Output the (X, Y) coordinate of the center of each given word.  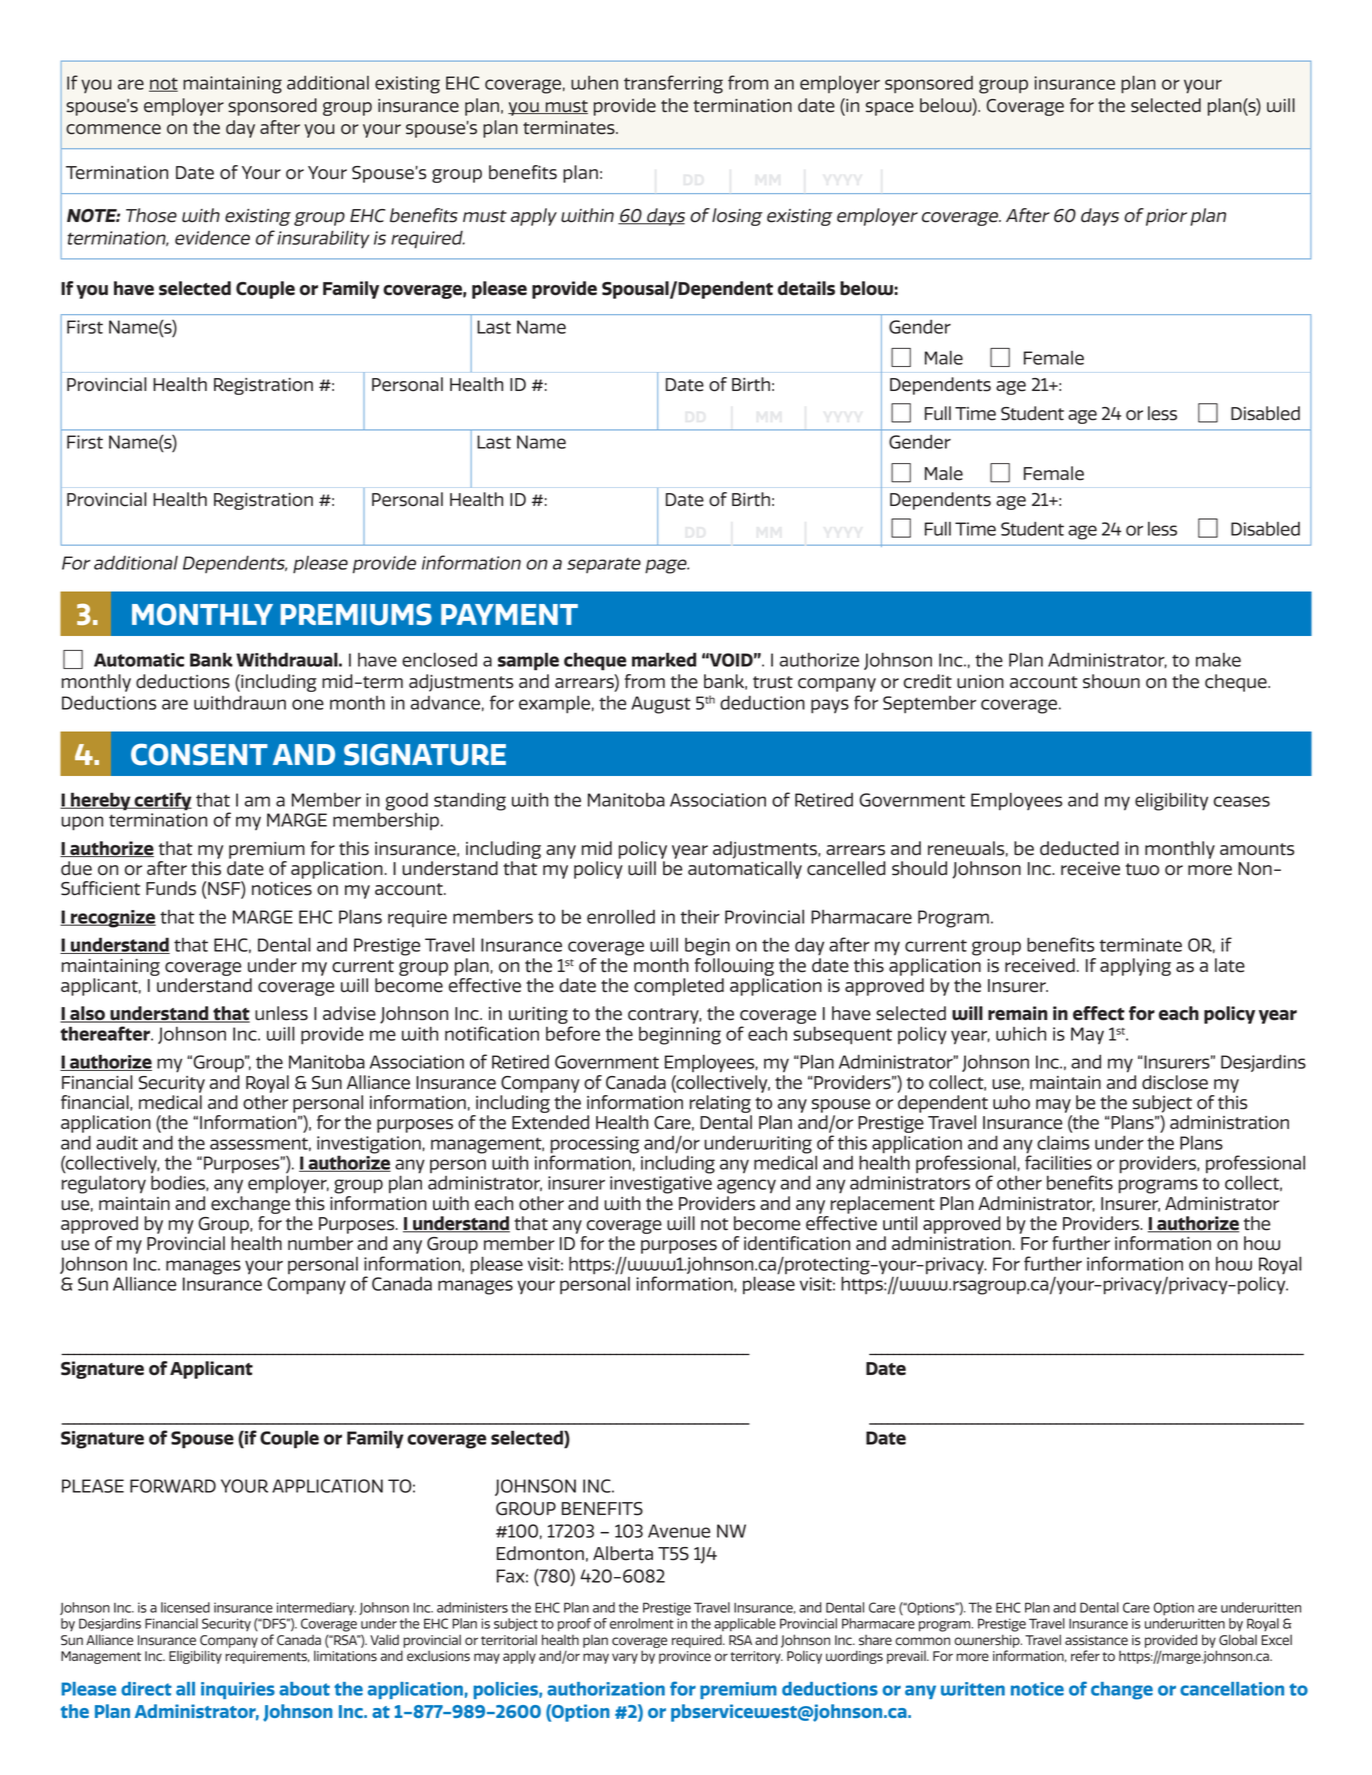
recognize (112, 919)
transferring (673, 84)
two (1142, 869)
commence (113, 129)
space (890, 109)
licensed (185, 1607)
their (700, 917)
